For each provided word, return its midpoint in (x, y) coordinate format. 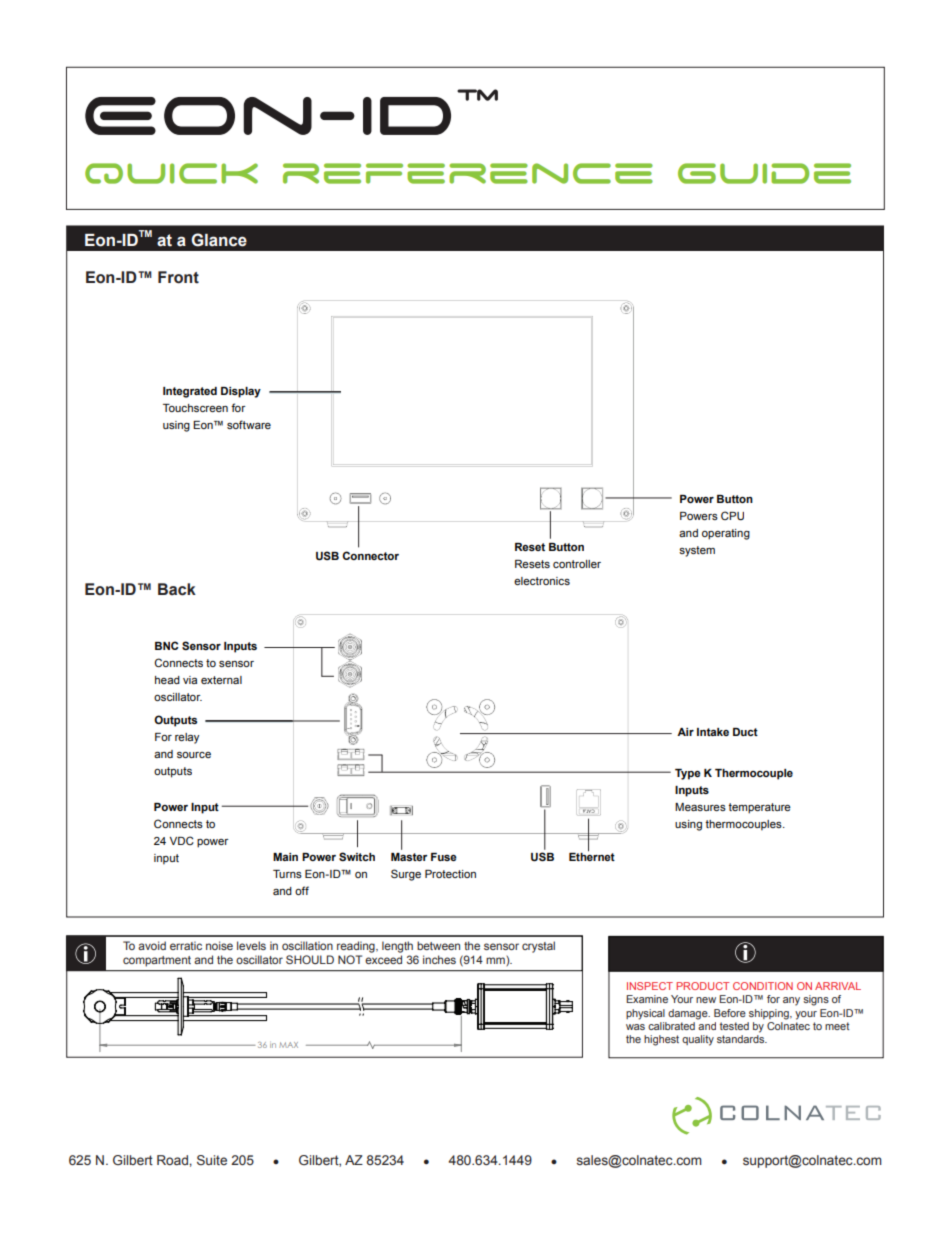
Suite (212, 1160)
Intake (713, 732)
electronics (542, 581)
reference (468, 173)
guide (764, 173)
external (221, 680)
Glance (219, 240)
